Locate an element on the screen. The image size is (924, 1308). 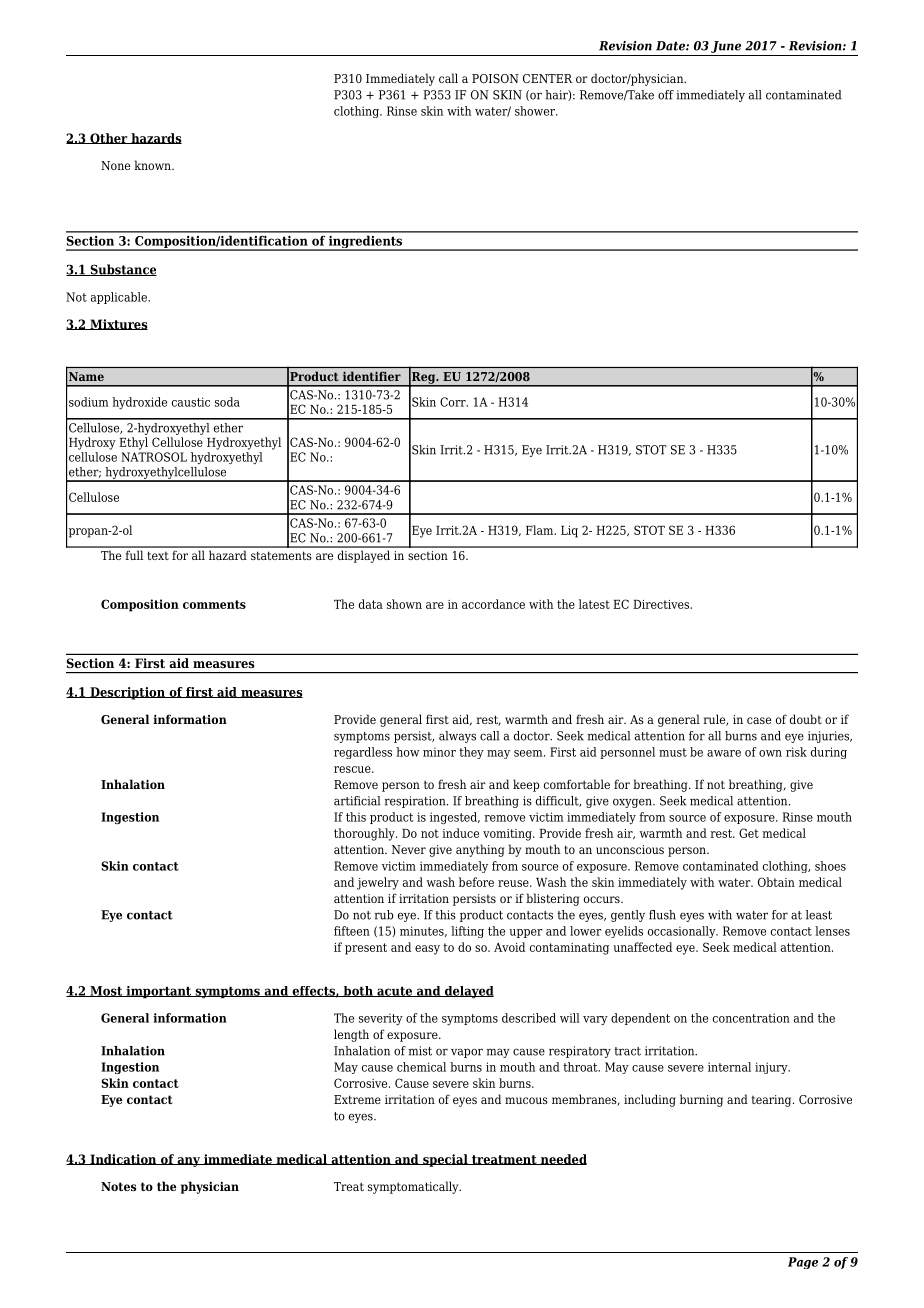
important is located at coordinates (159, 992).
